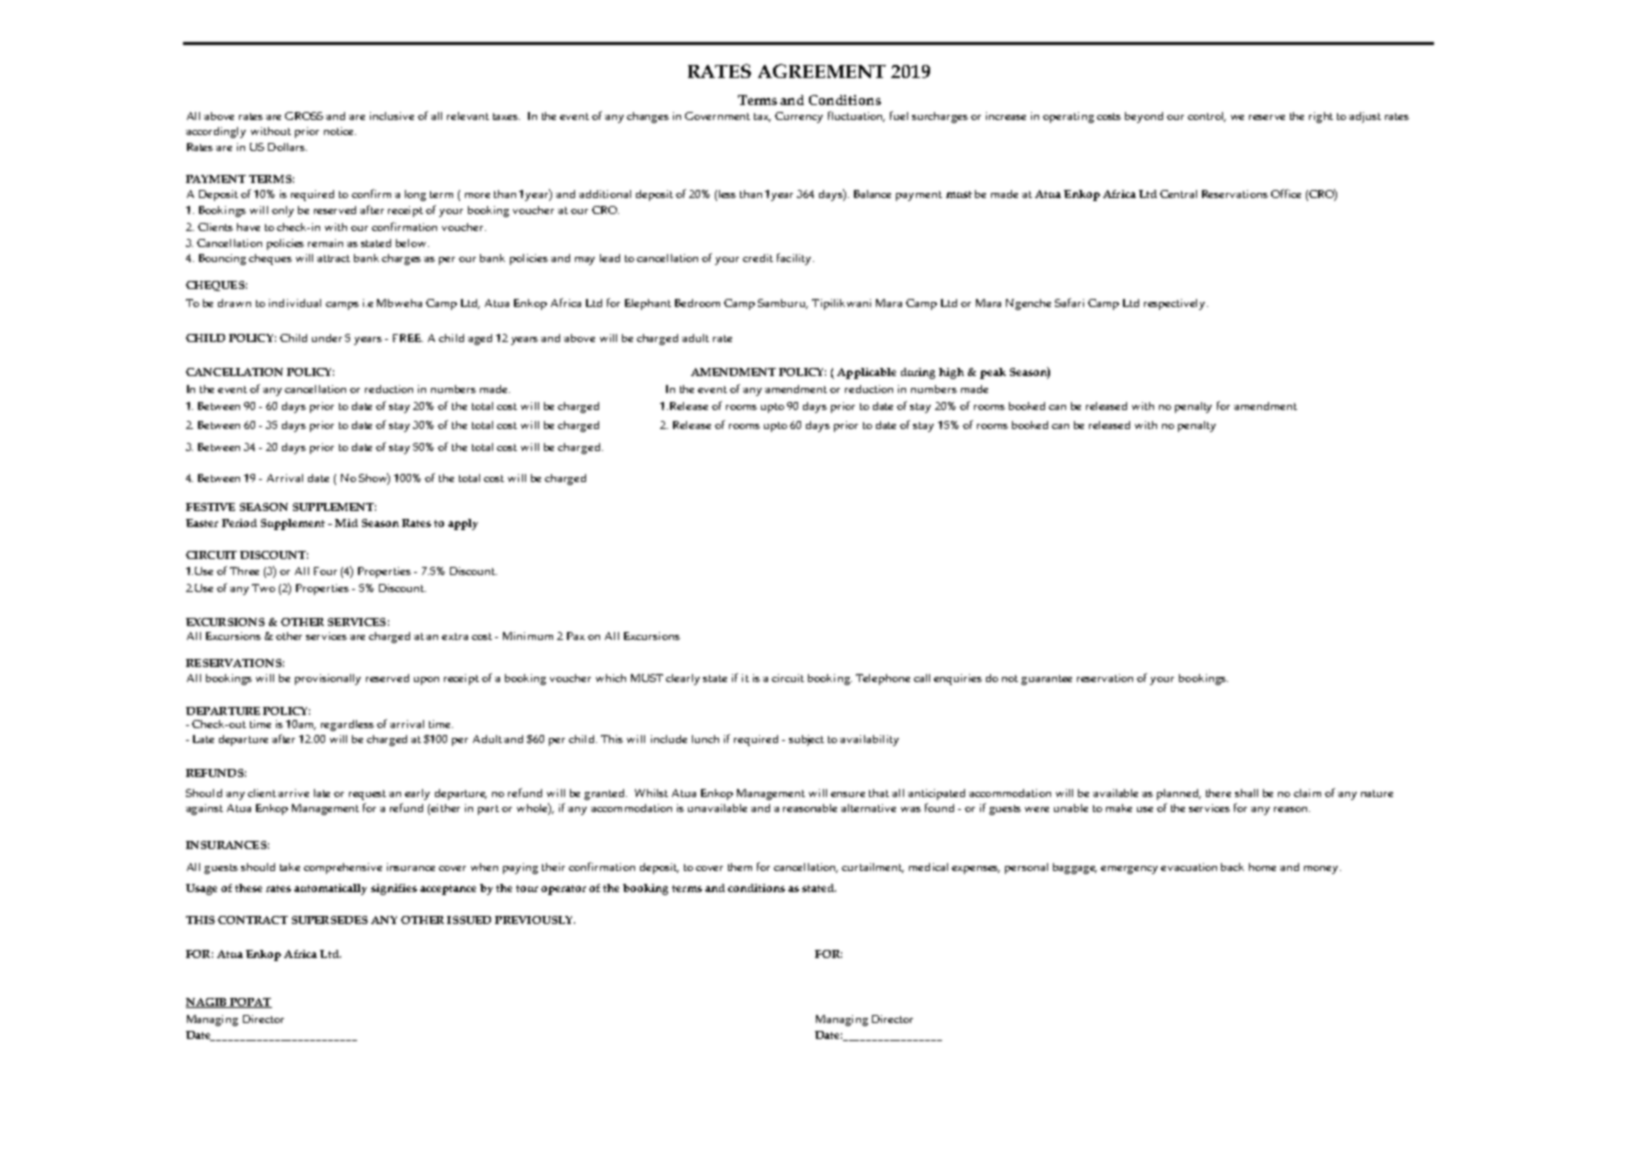  I want to click on attract, so click(333, 258).
